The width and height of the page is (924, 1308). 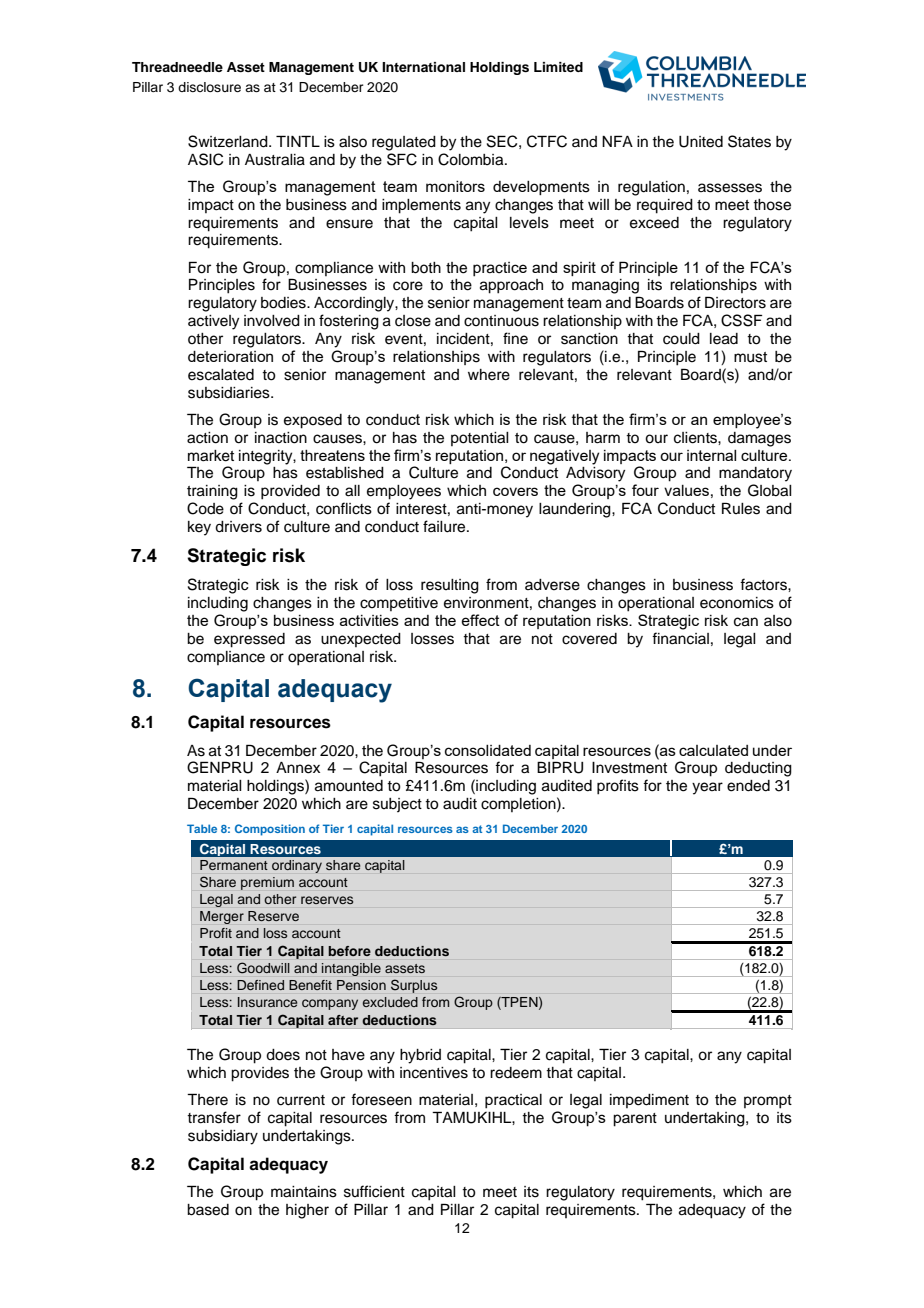 What do you see at coordinates (711, 455) in the page?
I see `internal` at bounding box center [711, 455].
